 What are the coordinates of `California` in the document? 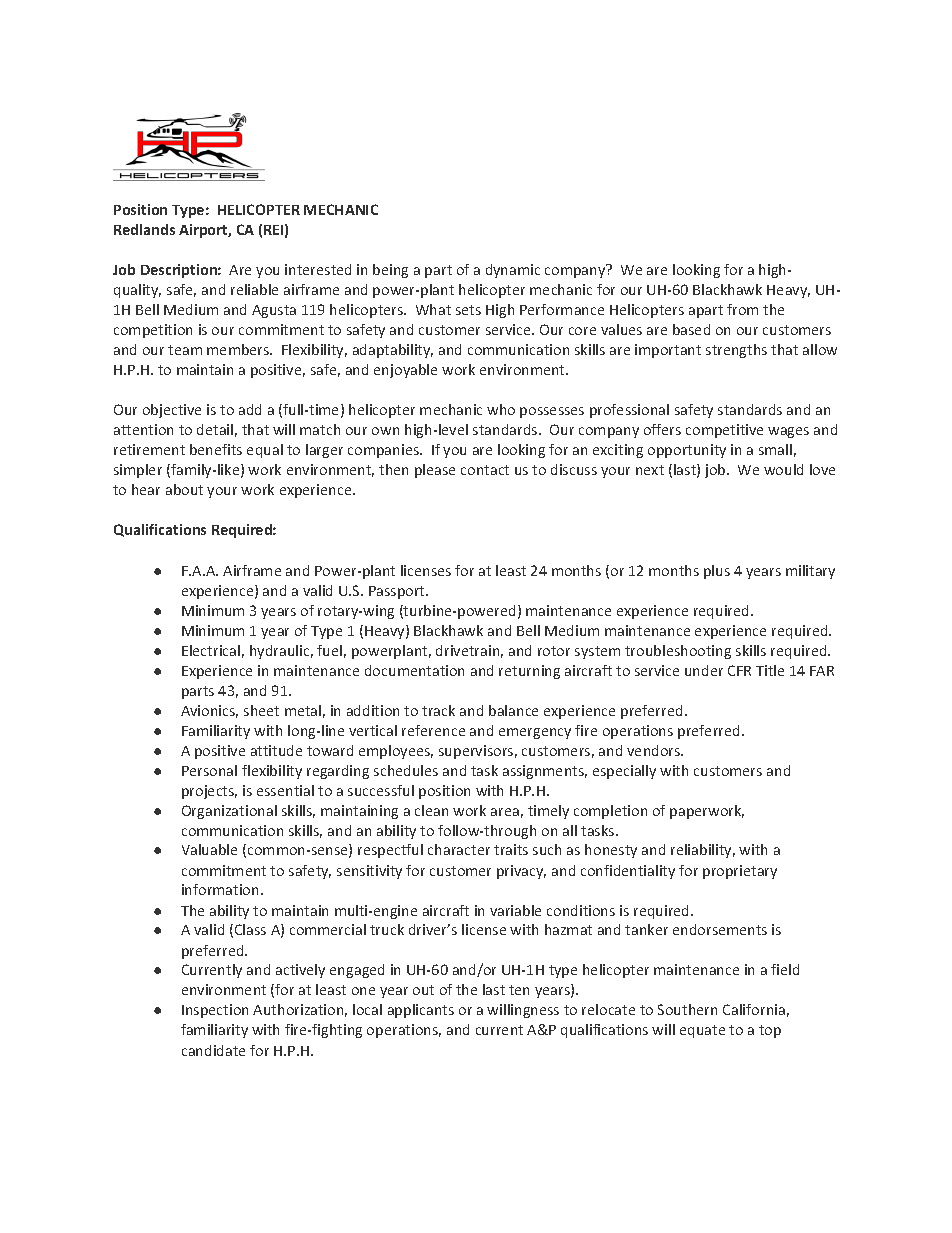 It's located at (754, 1009).
